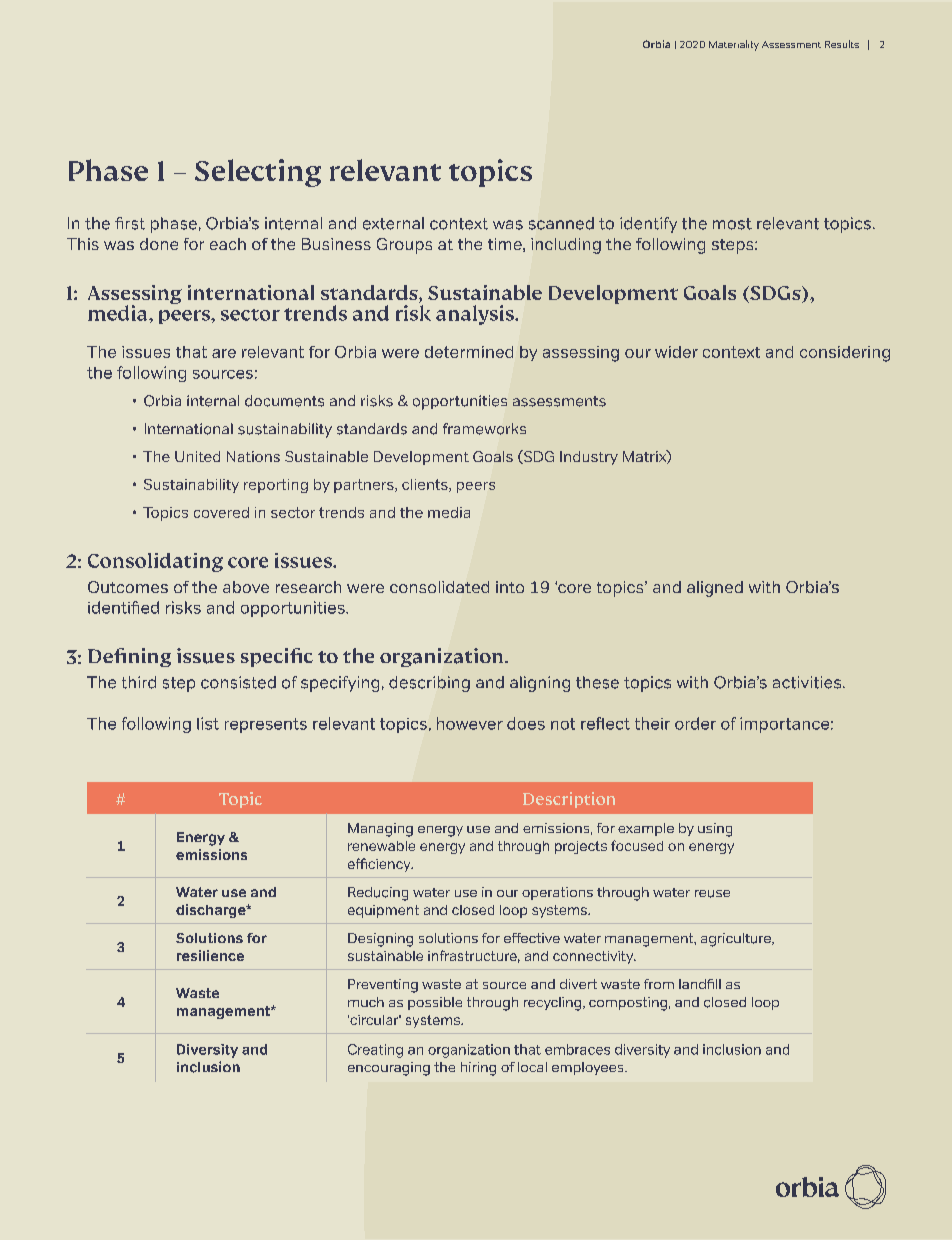 The image size is (952, 1240). Describe the element at coordinates (210, 955) in the screenshot. I see `resilience` at that location.
